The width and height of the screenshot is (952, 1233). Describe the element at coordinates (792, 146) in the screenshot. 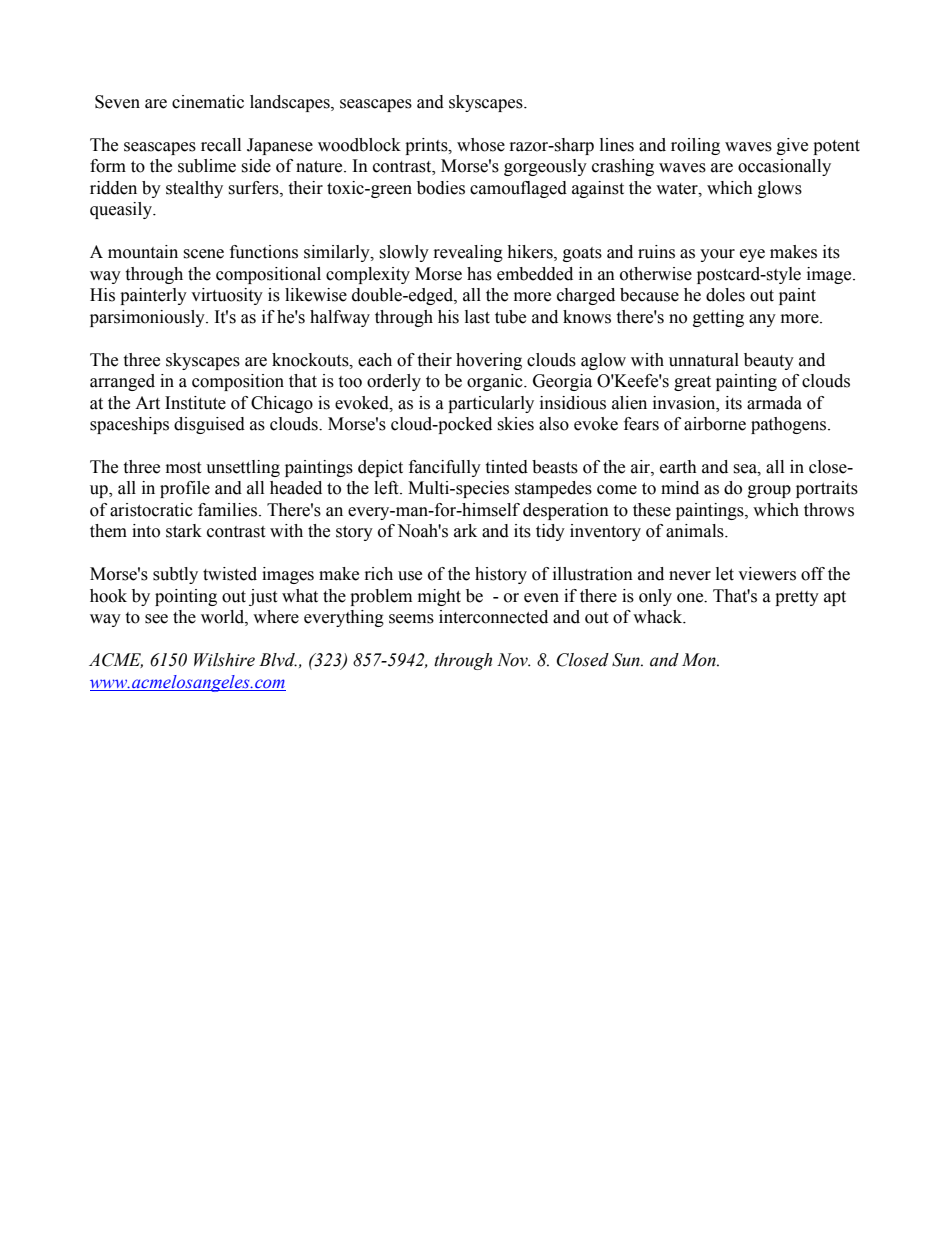

I see `give` at that location.
